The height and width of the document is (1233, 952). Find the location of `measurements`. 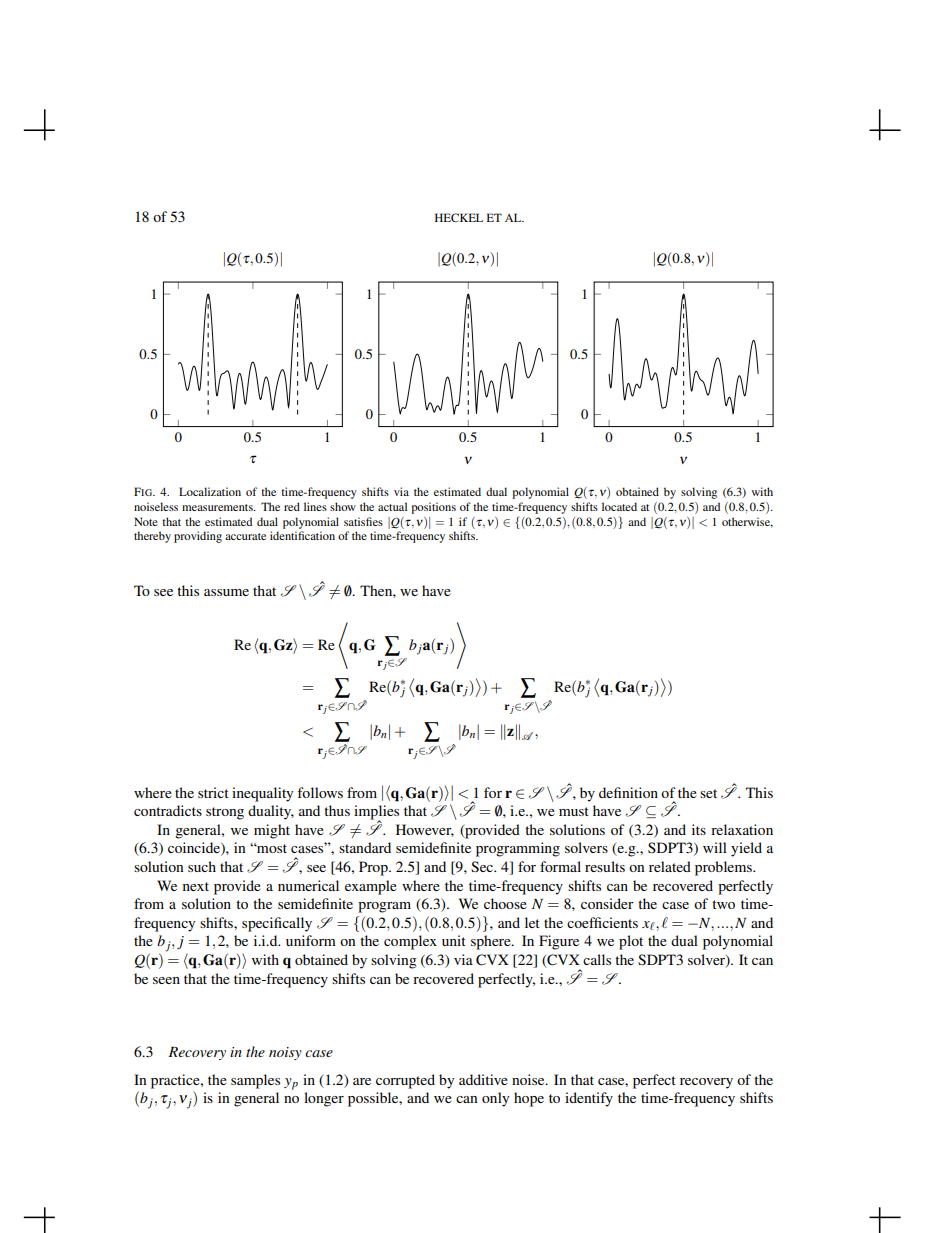

measurements is located at coordinates (218, 507).
